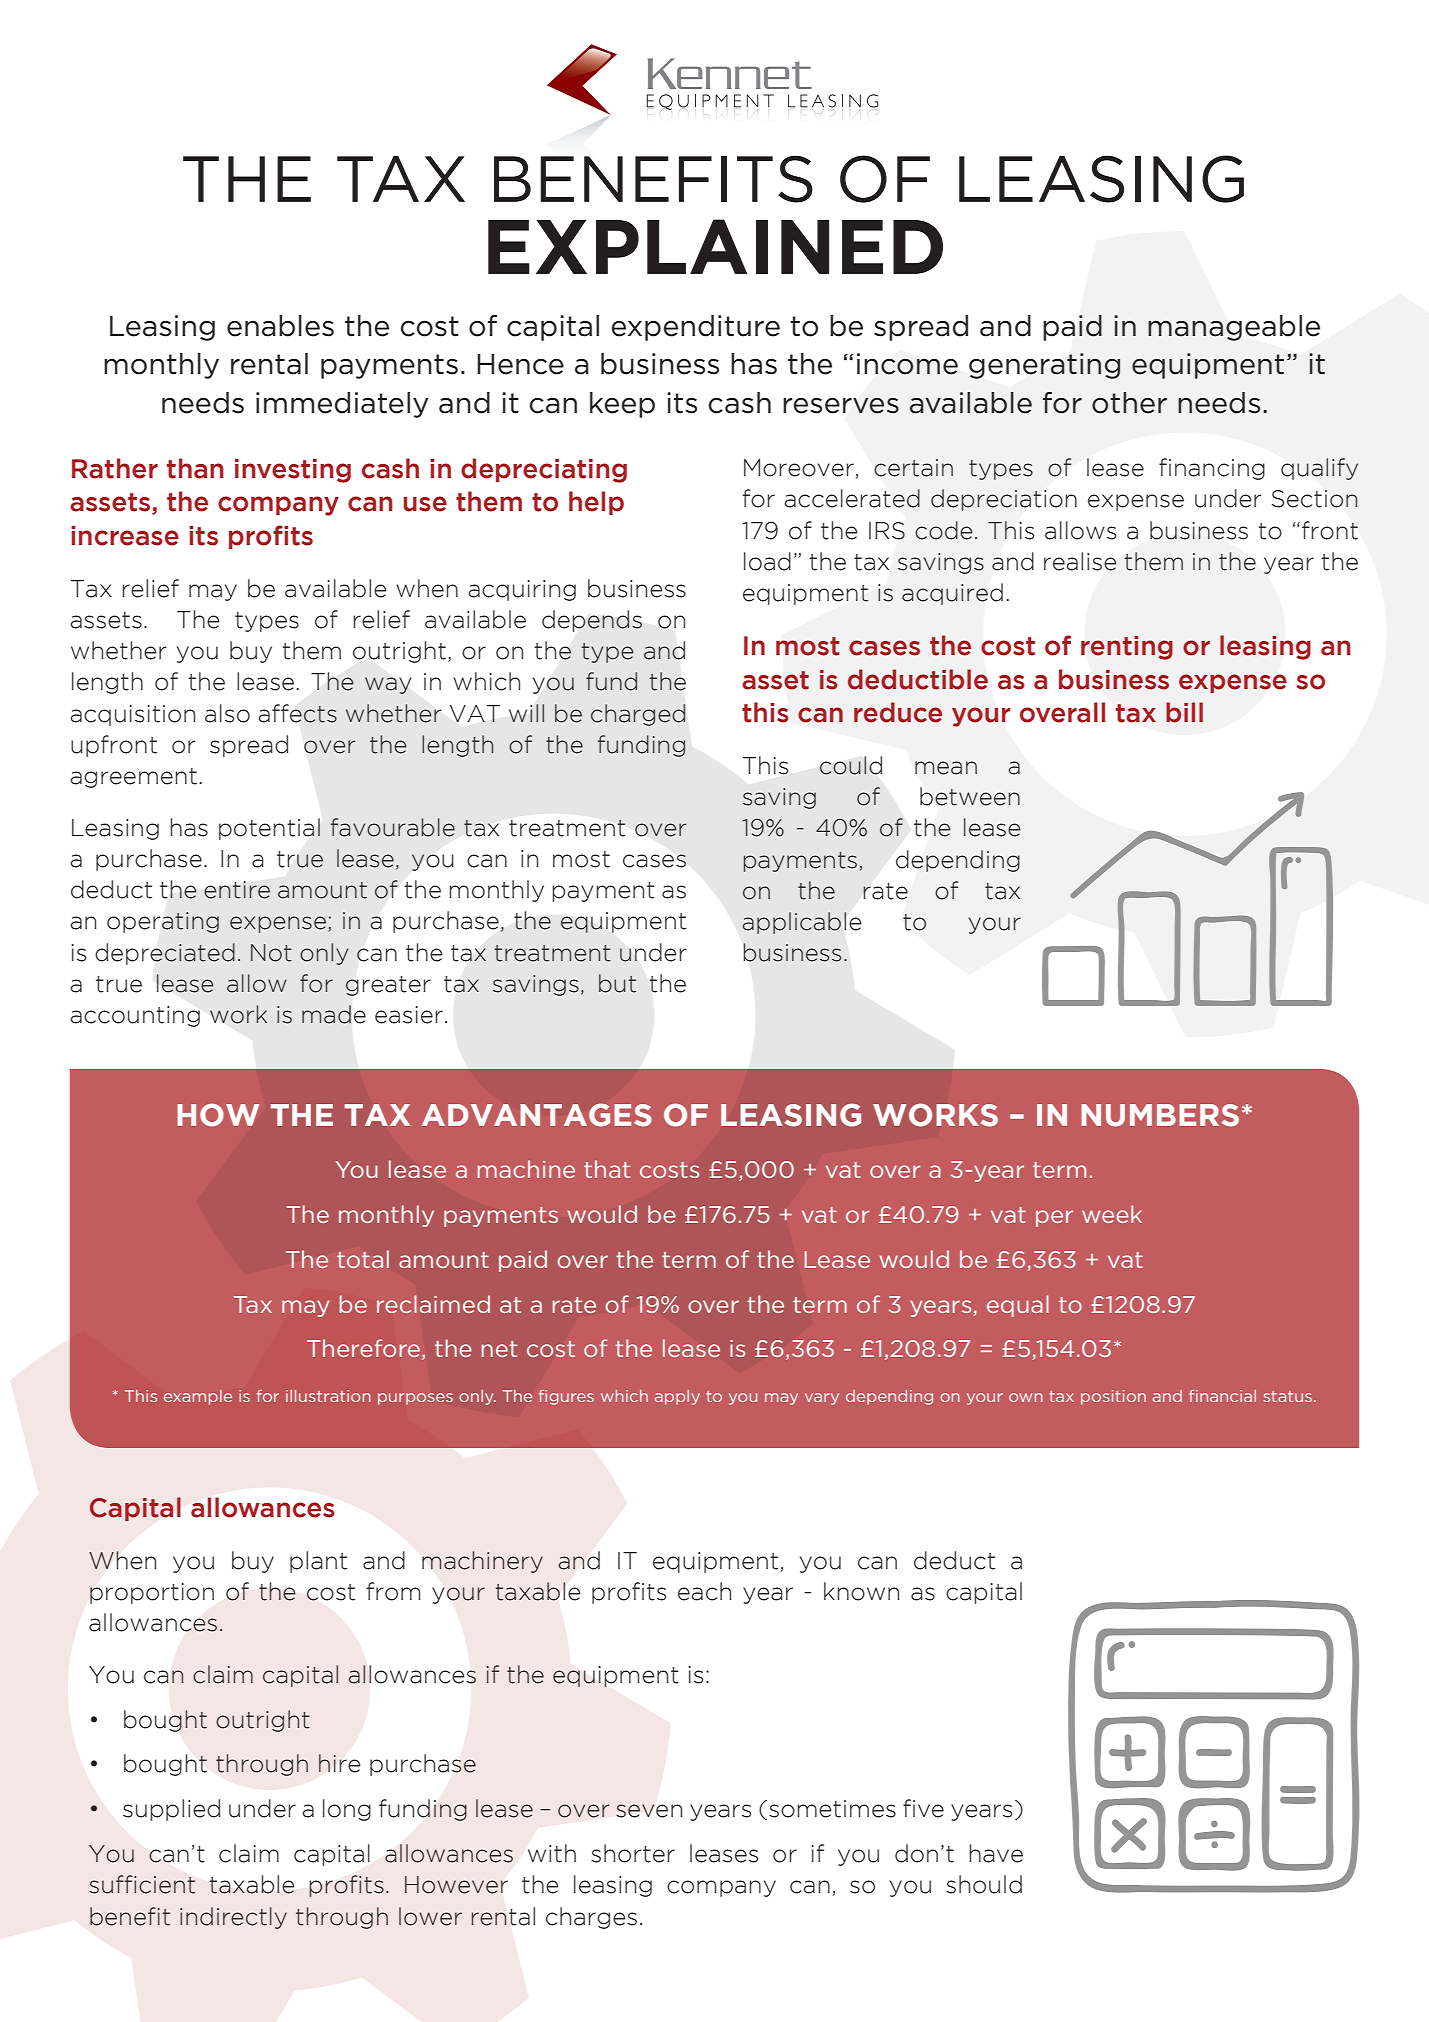 This screenshot has height=2022, width=1429. What do you see at coordinates (334, 1014) in the screenshot?
I see `made` at bounding box center [334, 1014].
